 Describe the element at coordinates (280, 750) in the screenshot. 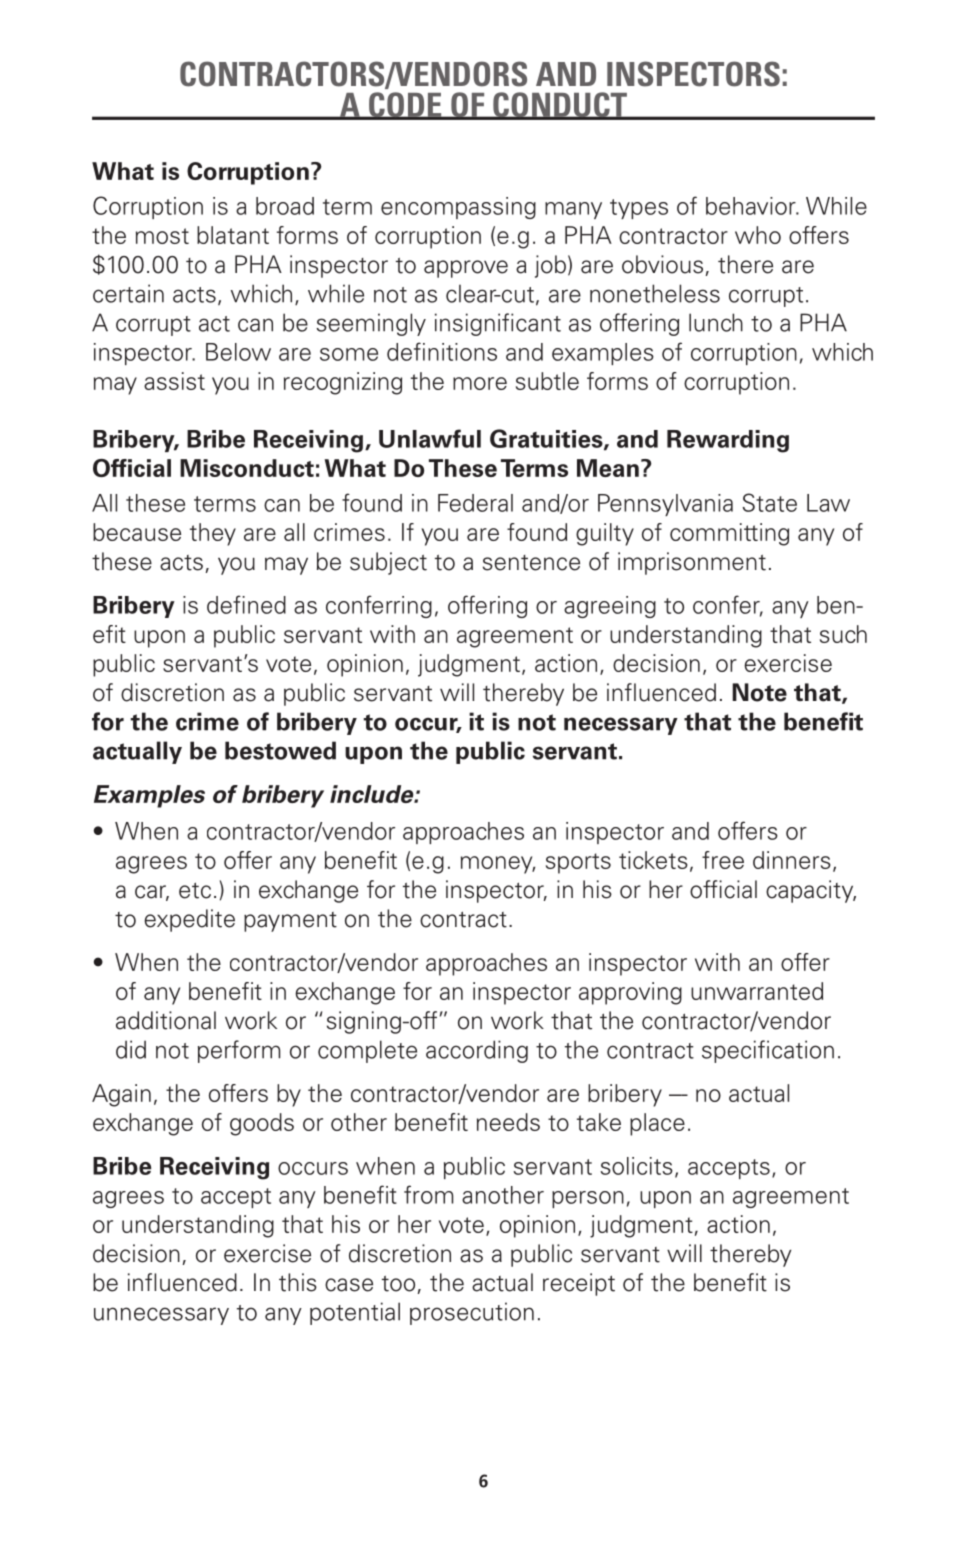

I see `bestowed` at that location.
